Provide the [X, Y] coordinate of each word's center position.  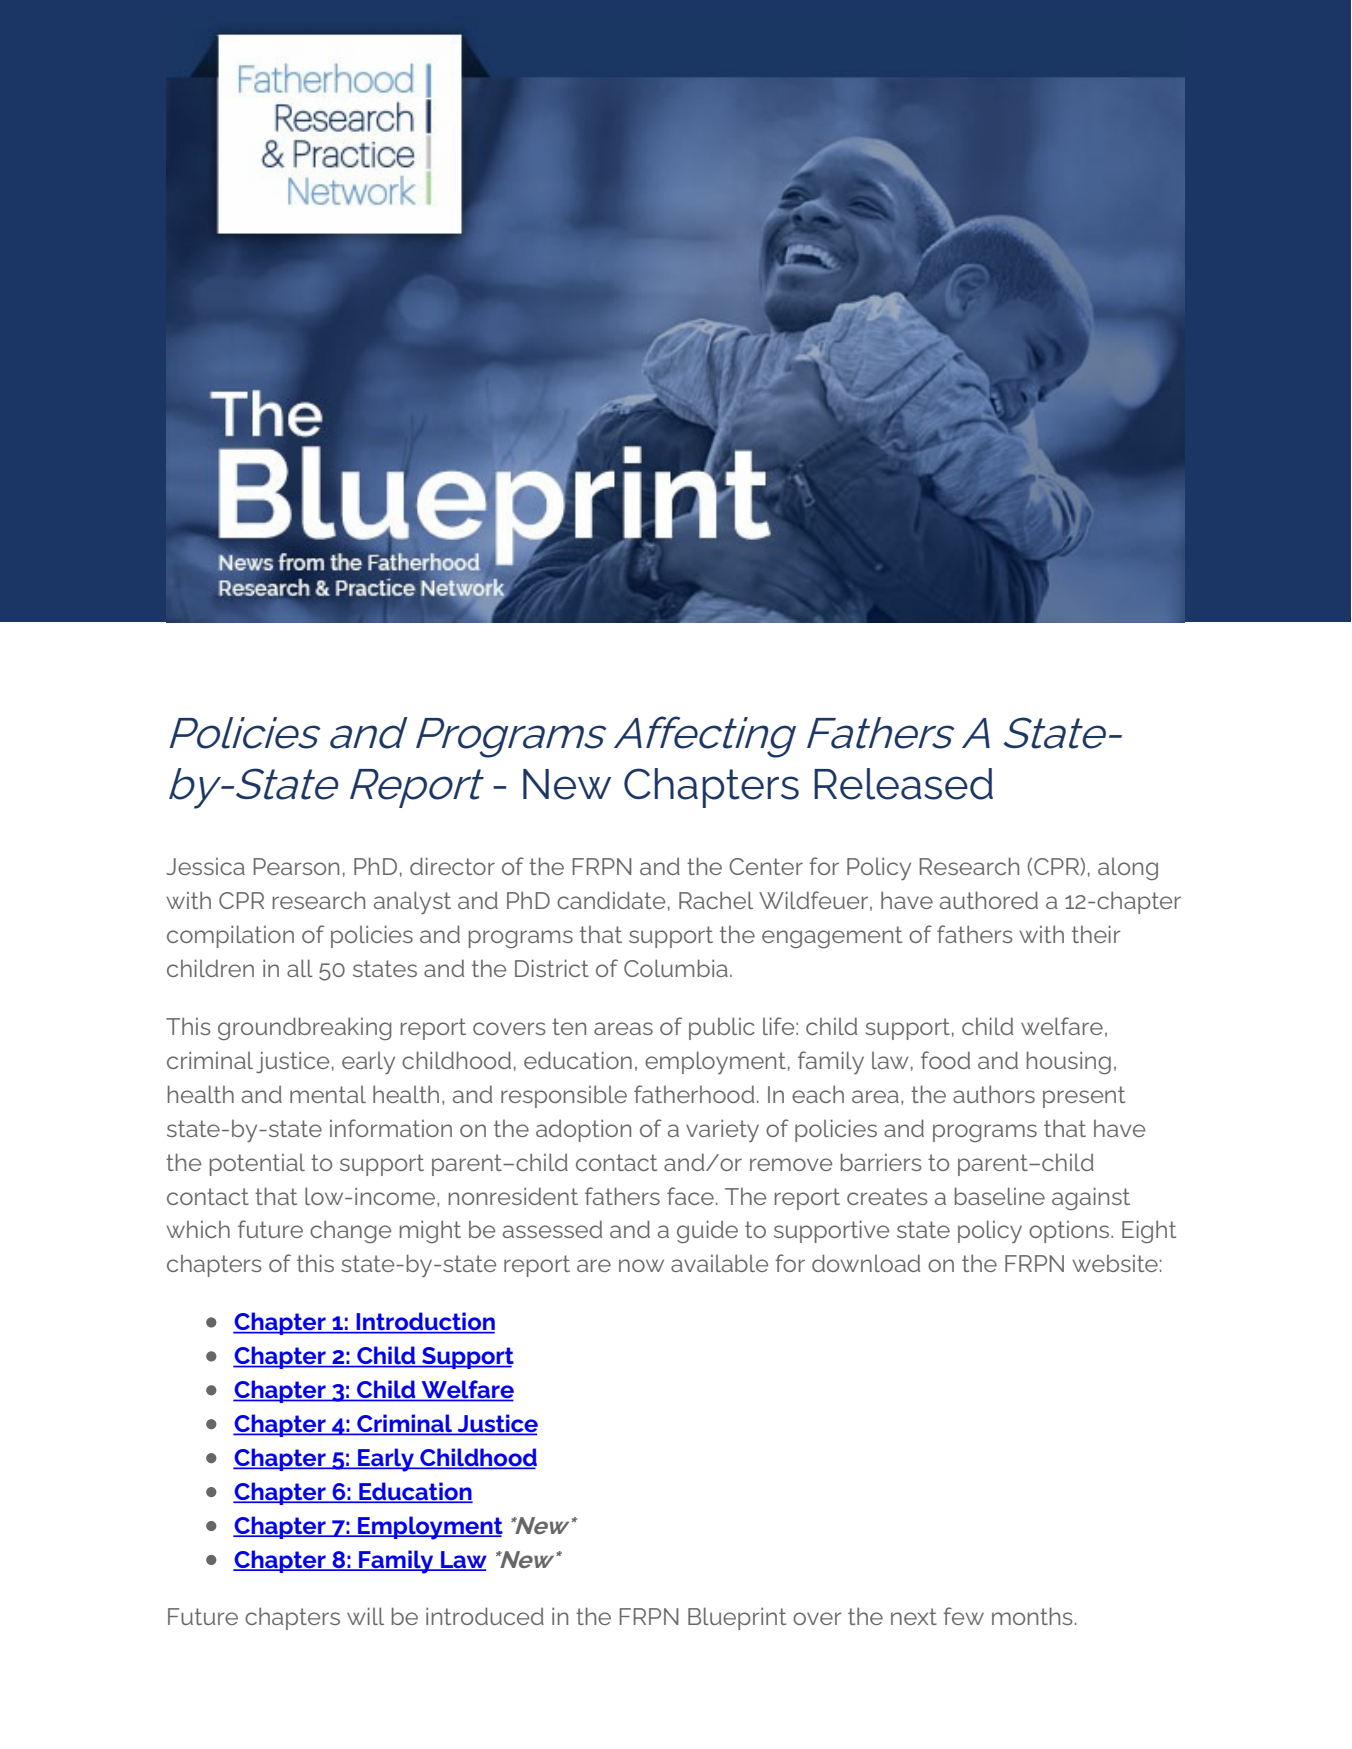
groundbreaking [304, 1028]
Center [766, 866]
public [722, 1028]
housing [1069, 1062]
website [1115, 1263]
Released [903, 784]
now [641, 1265]
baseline [1000, 1196]
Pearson [296, 866]
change [350, 1231]
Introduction [424, 1322]
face [690, 1196]
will [365, 1616]
